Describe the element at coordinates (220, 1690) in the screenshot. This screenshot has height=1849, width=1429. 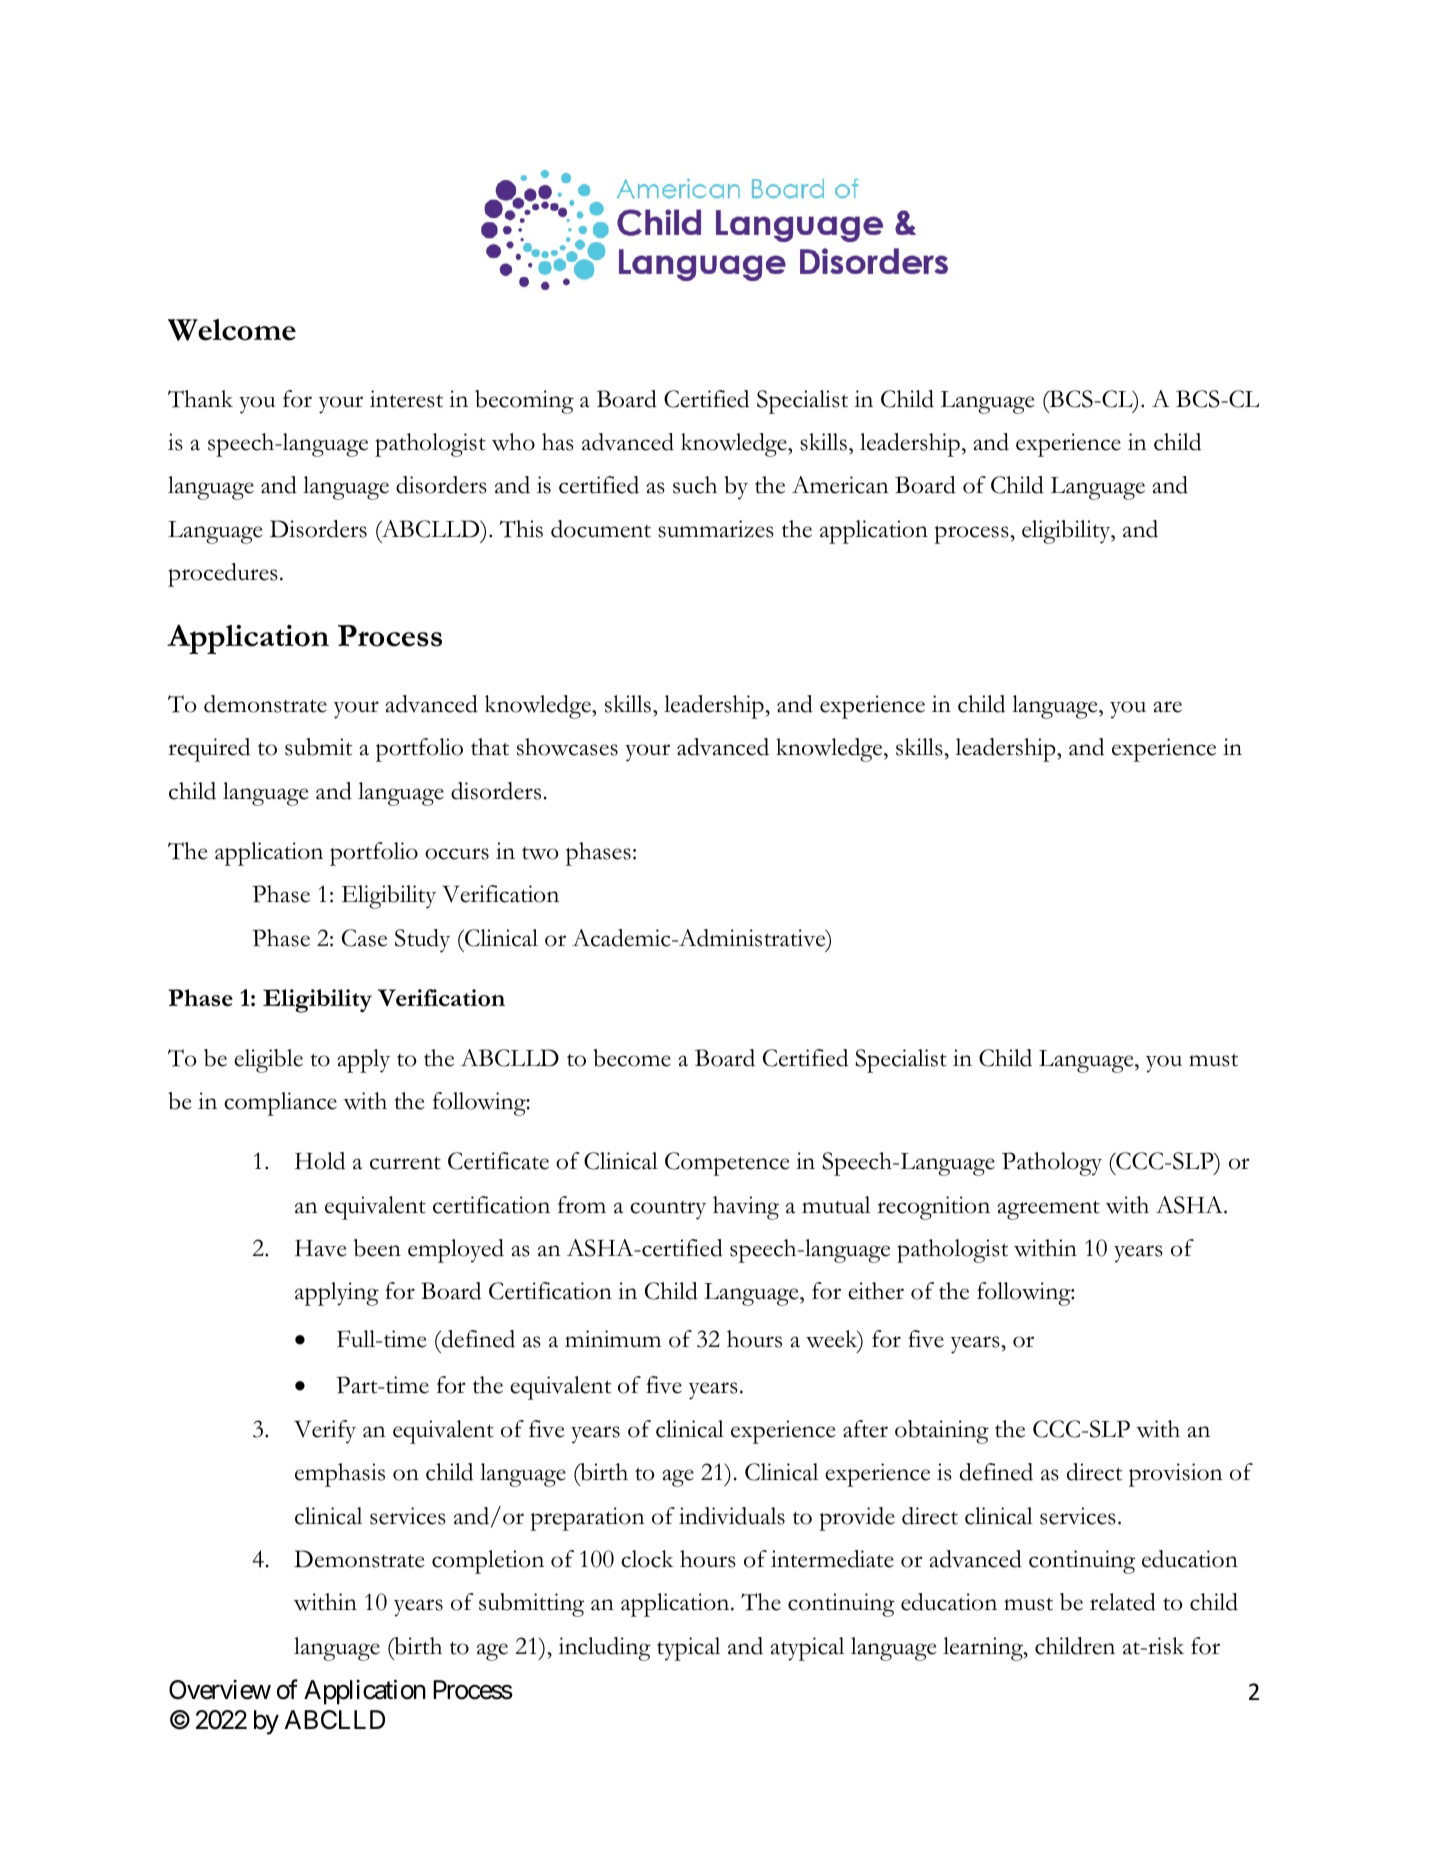
I see `Overview` at that location.
